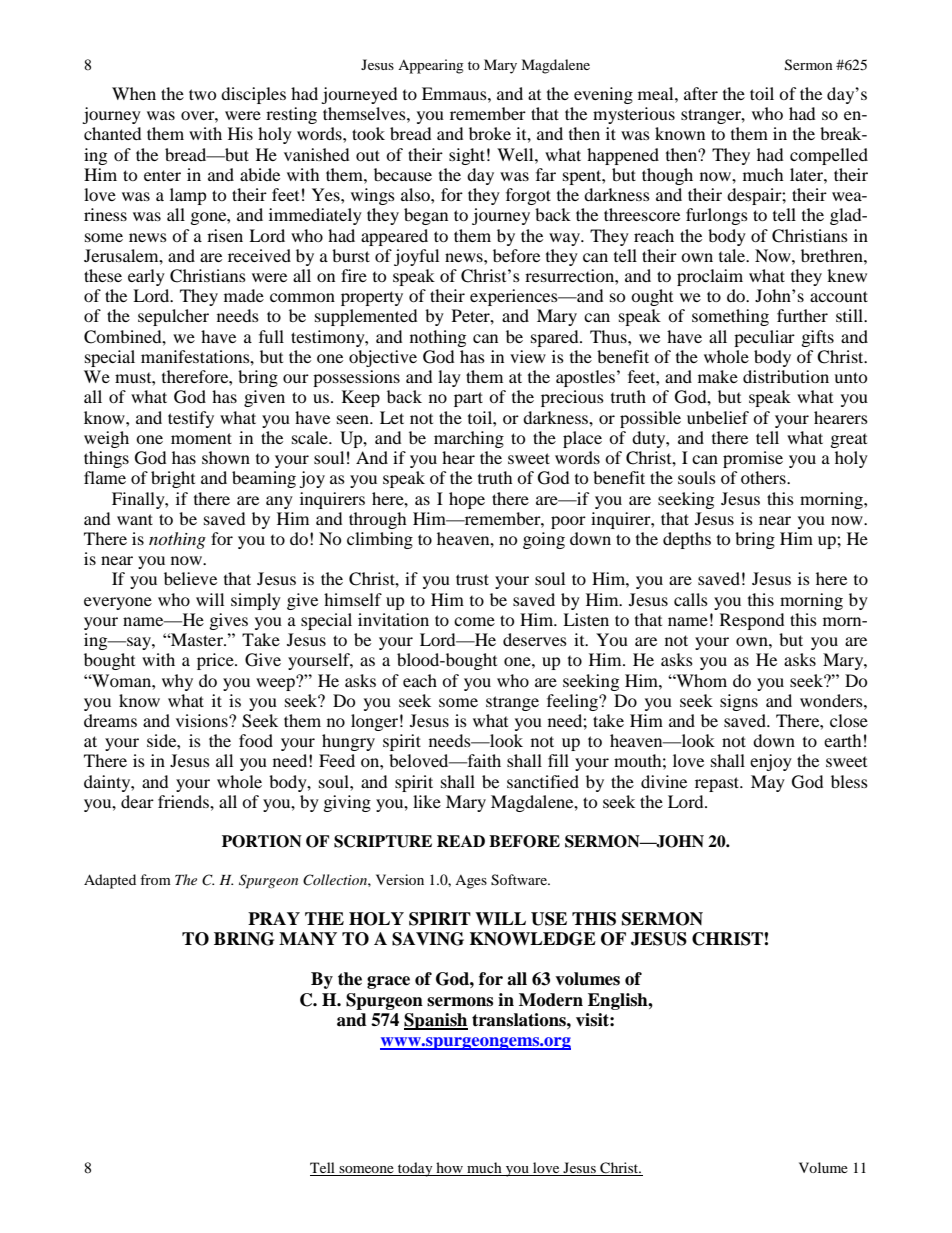 This image has height=1233, width=952. Describe the element at coordinates (184, 801) in the image. I see `friends` at that location.
